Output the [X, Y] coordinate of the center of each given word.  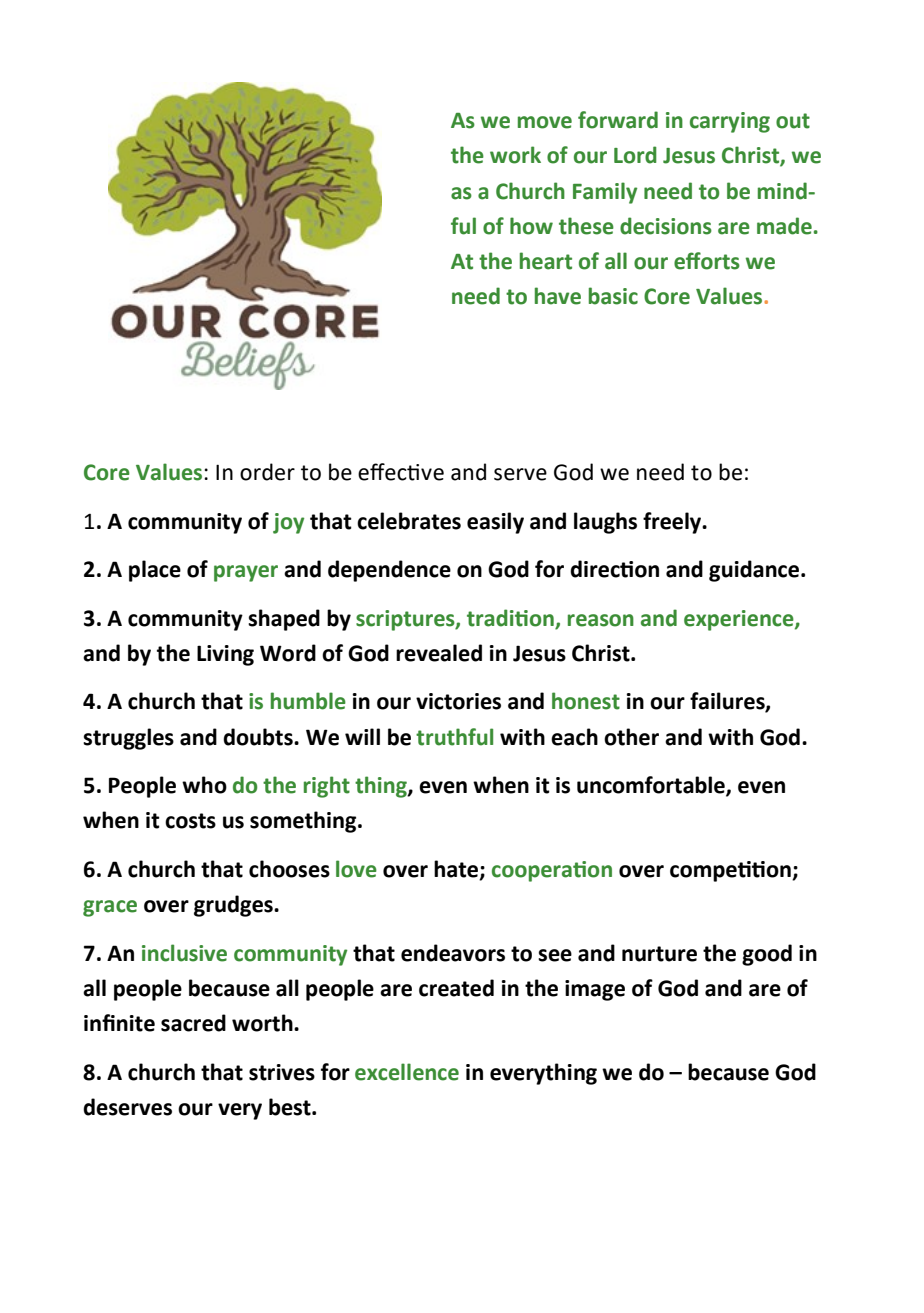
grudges [234, 906]
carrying [730, 122]
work [515, 155]
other [631, 737]
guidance [755, 571]
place [155, 571]
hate [457, 869]
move [545, 122]
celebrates [409, 521]
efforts [707, 261]
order [267, 472]
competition [731, 871]
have [558, 296]
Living [225, 655]
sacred [193, 1023]
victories [458, 701]
